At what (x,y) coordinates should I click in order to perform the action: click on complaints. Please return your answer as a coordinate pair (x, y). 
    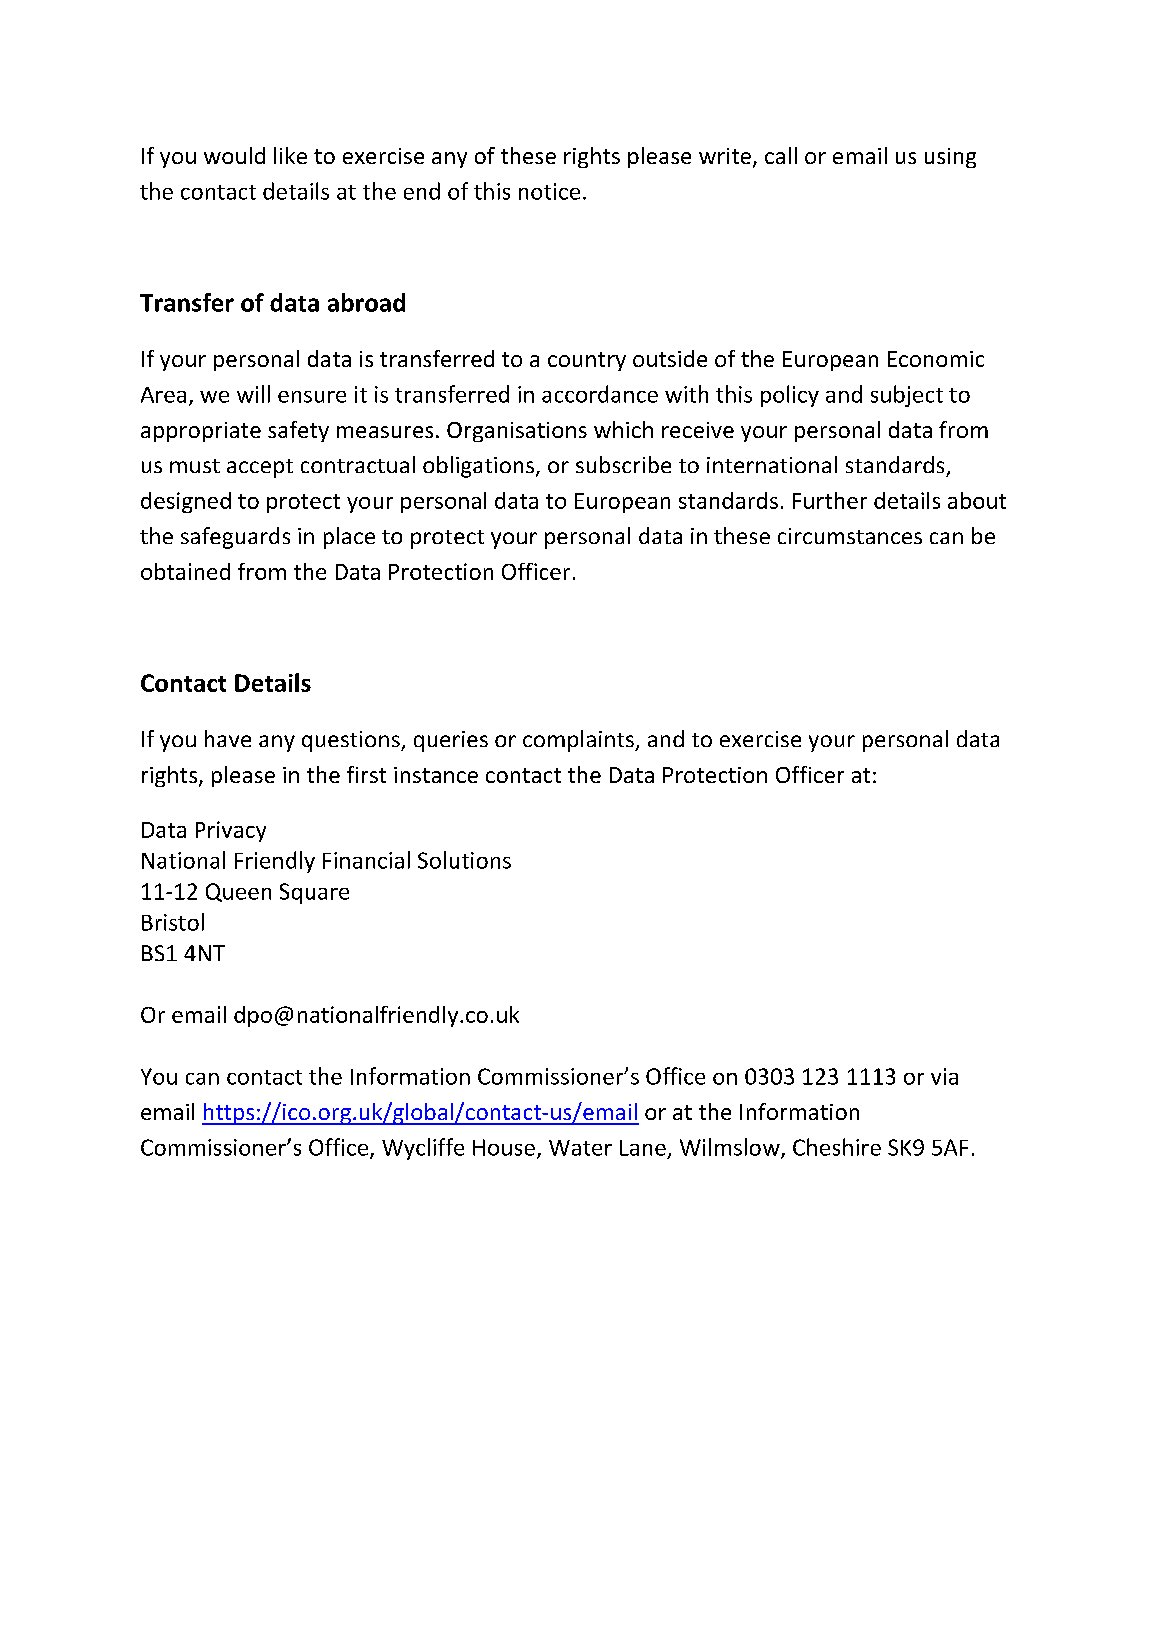
    Looking at the image, I should click on (579, 741).
